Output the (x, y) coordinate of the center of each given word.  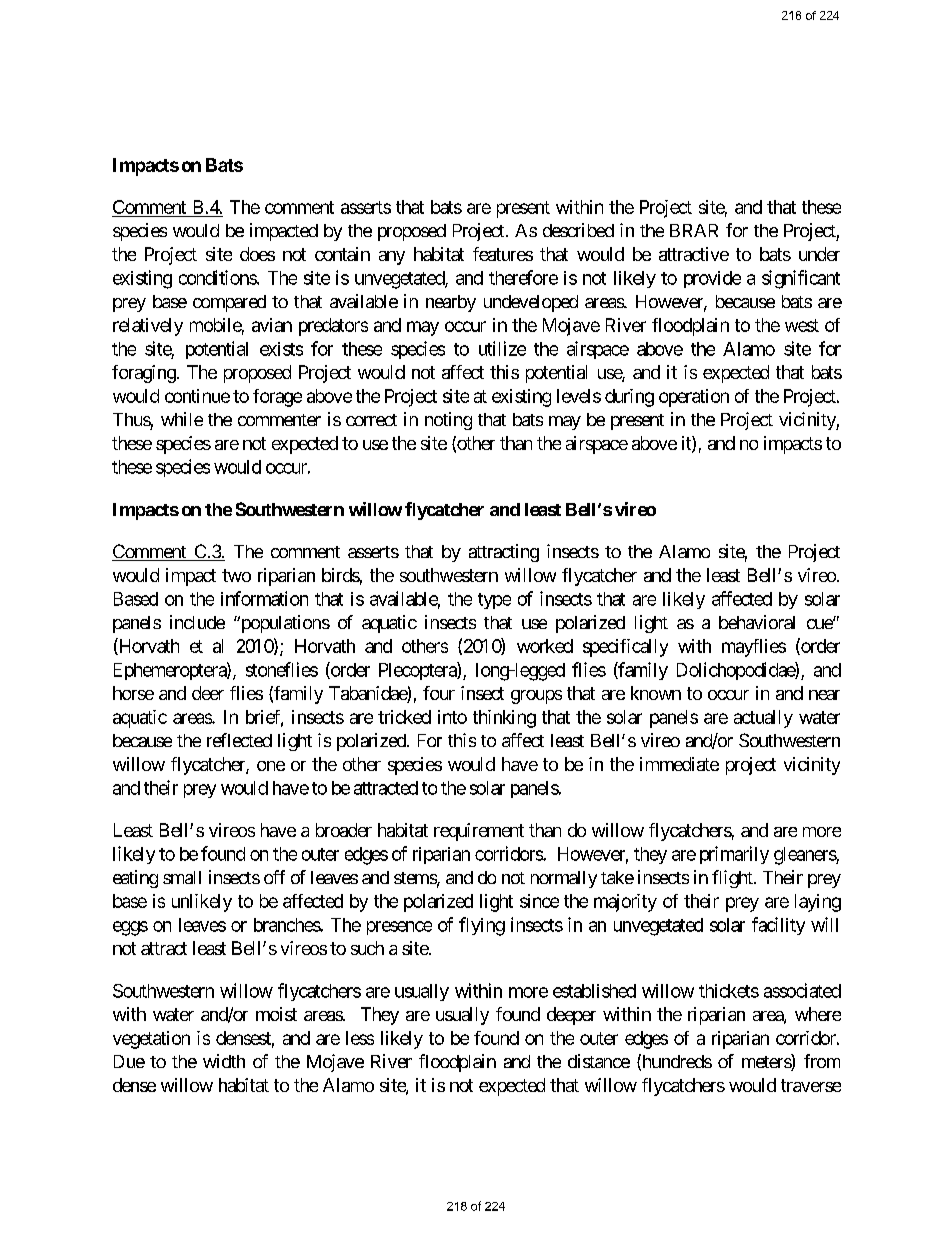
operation (694, 398)
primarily (734, 855)
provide (712, 279)
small (182, 877)
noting (448, 421)
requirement (479, 832)
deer (208, 693)
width (224, 1061)
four (439, 693)
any (392, 258)
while (182, 419)
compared (229, 303)
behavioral (757, 622)
